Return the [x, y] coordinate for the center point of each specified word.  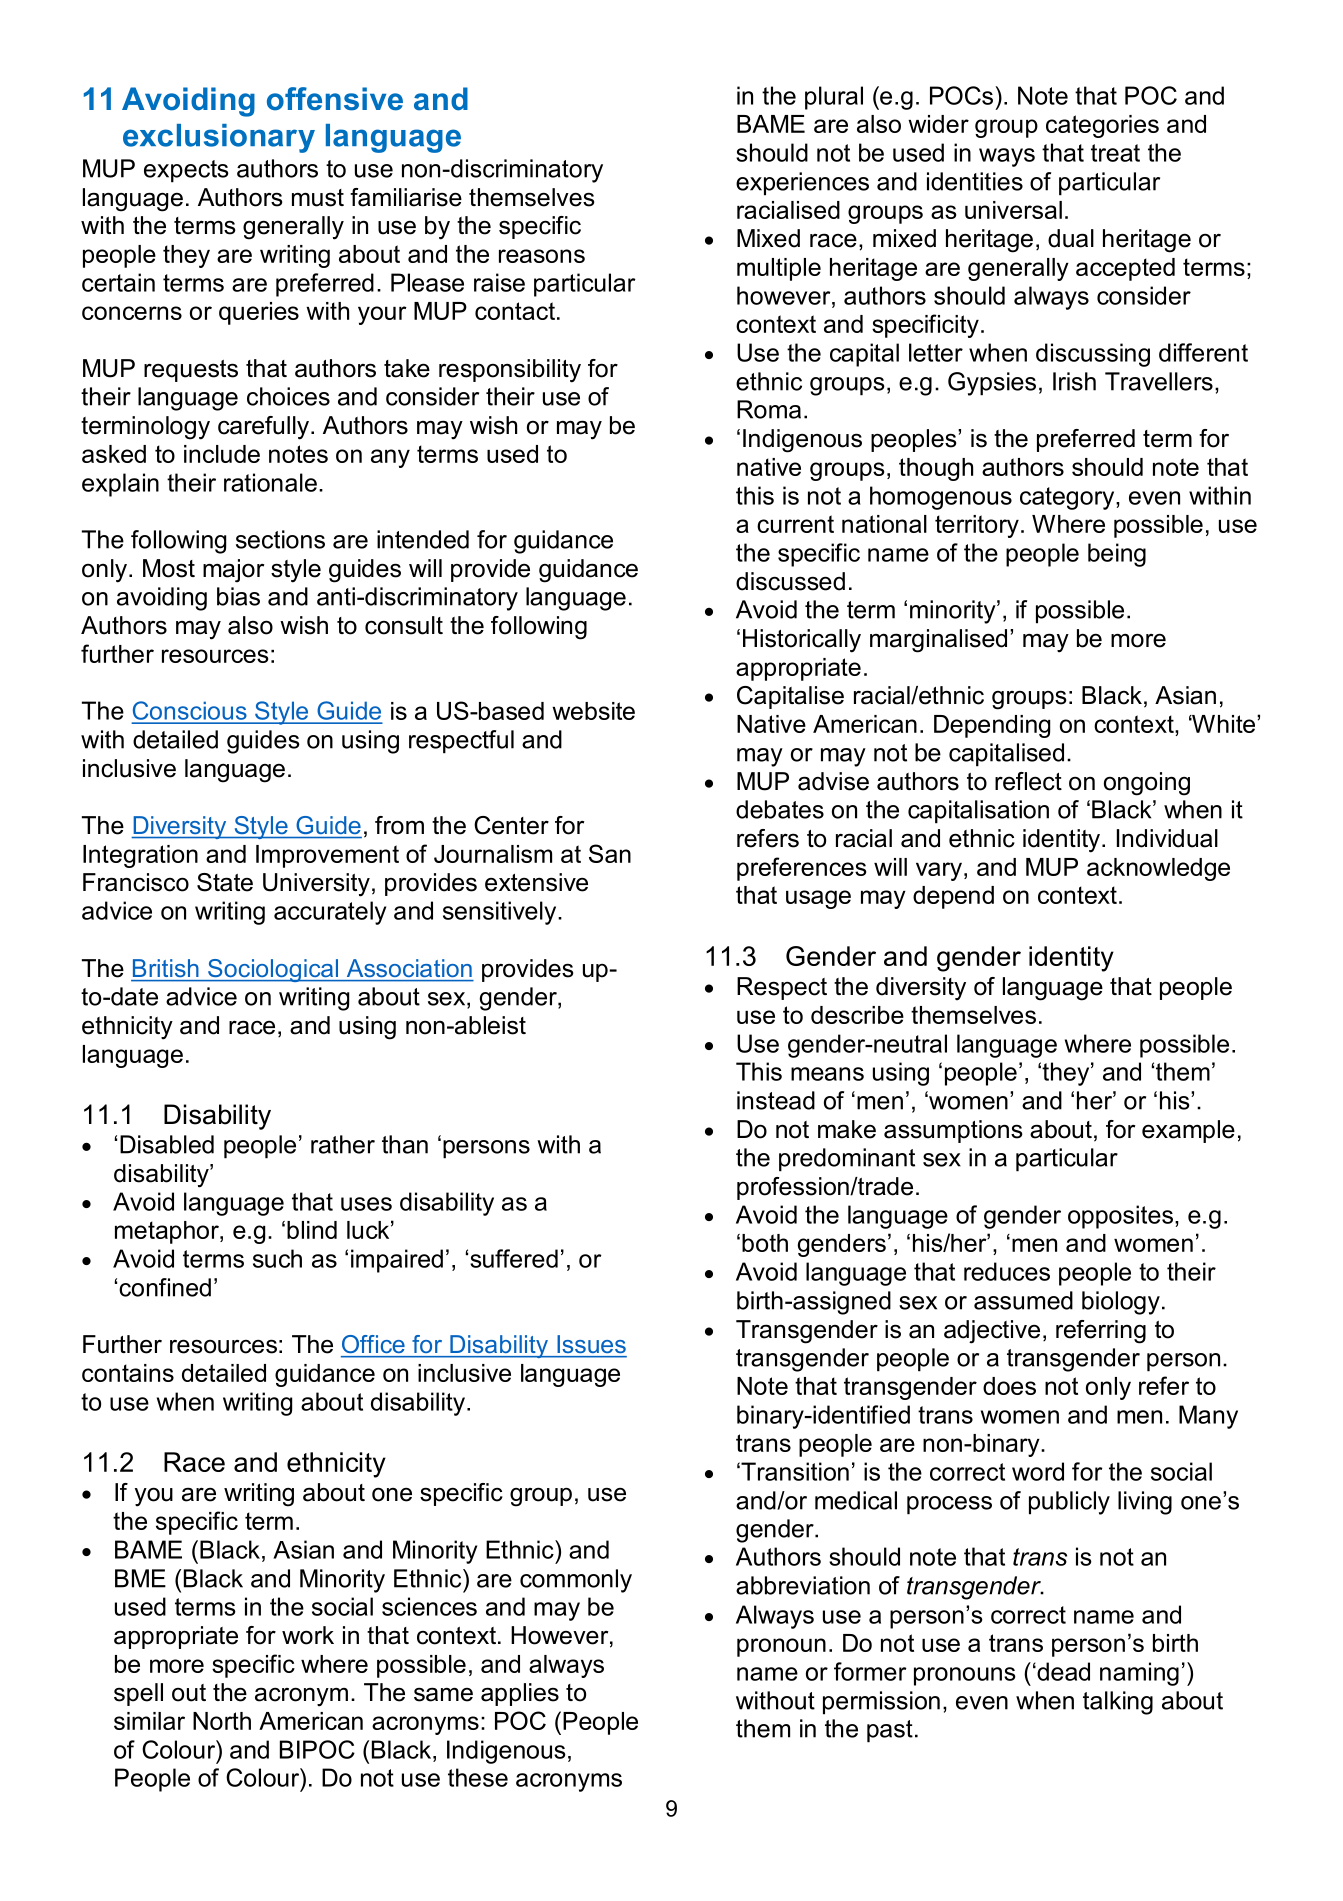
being [1117, 555]
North [222, 1721]
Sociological [273, 970]
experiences [802, 184]
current [795, 524]
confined [165, 1287]
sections [280, 539]
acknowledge [1158, 869]
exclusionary [219, 138]
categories [1102, 126]
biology [1121, 1303]
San [610, 853]
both [765, 1243]
